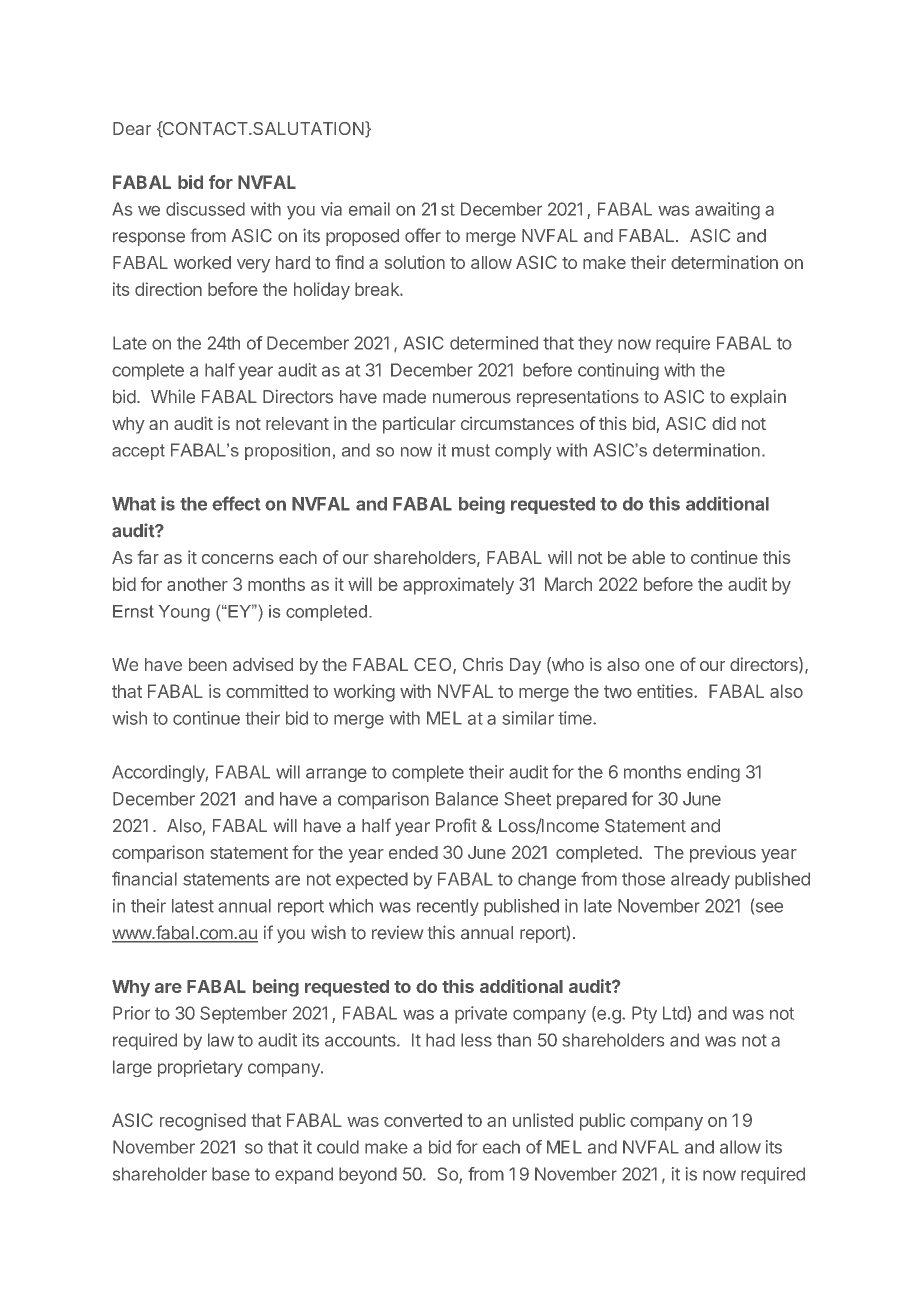  I want to click on been, so click(208, 664).
